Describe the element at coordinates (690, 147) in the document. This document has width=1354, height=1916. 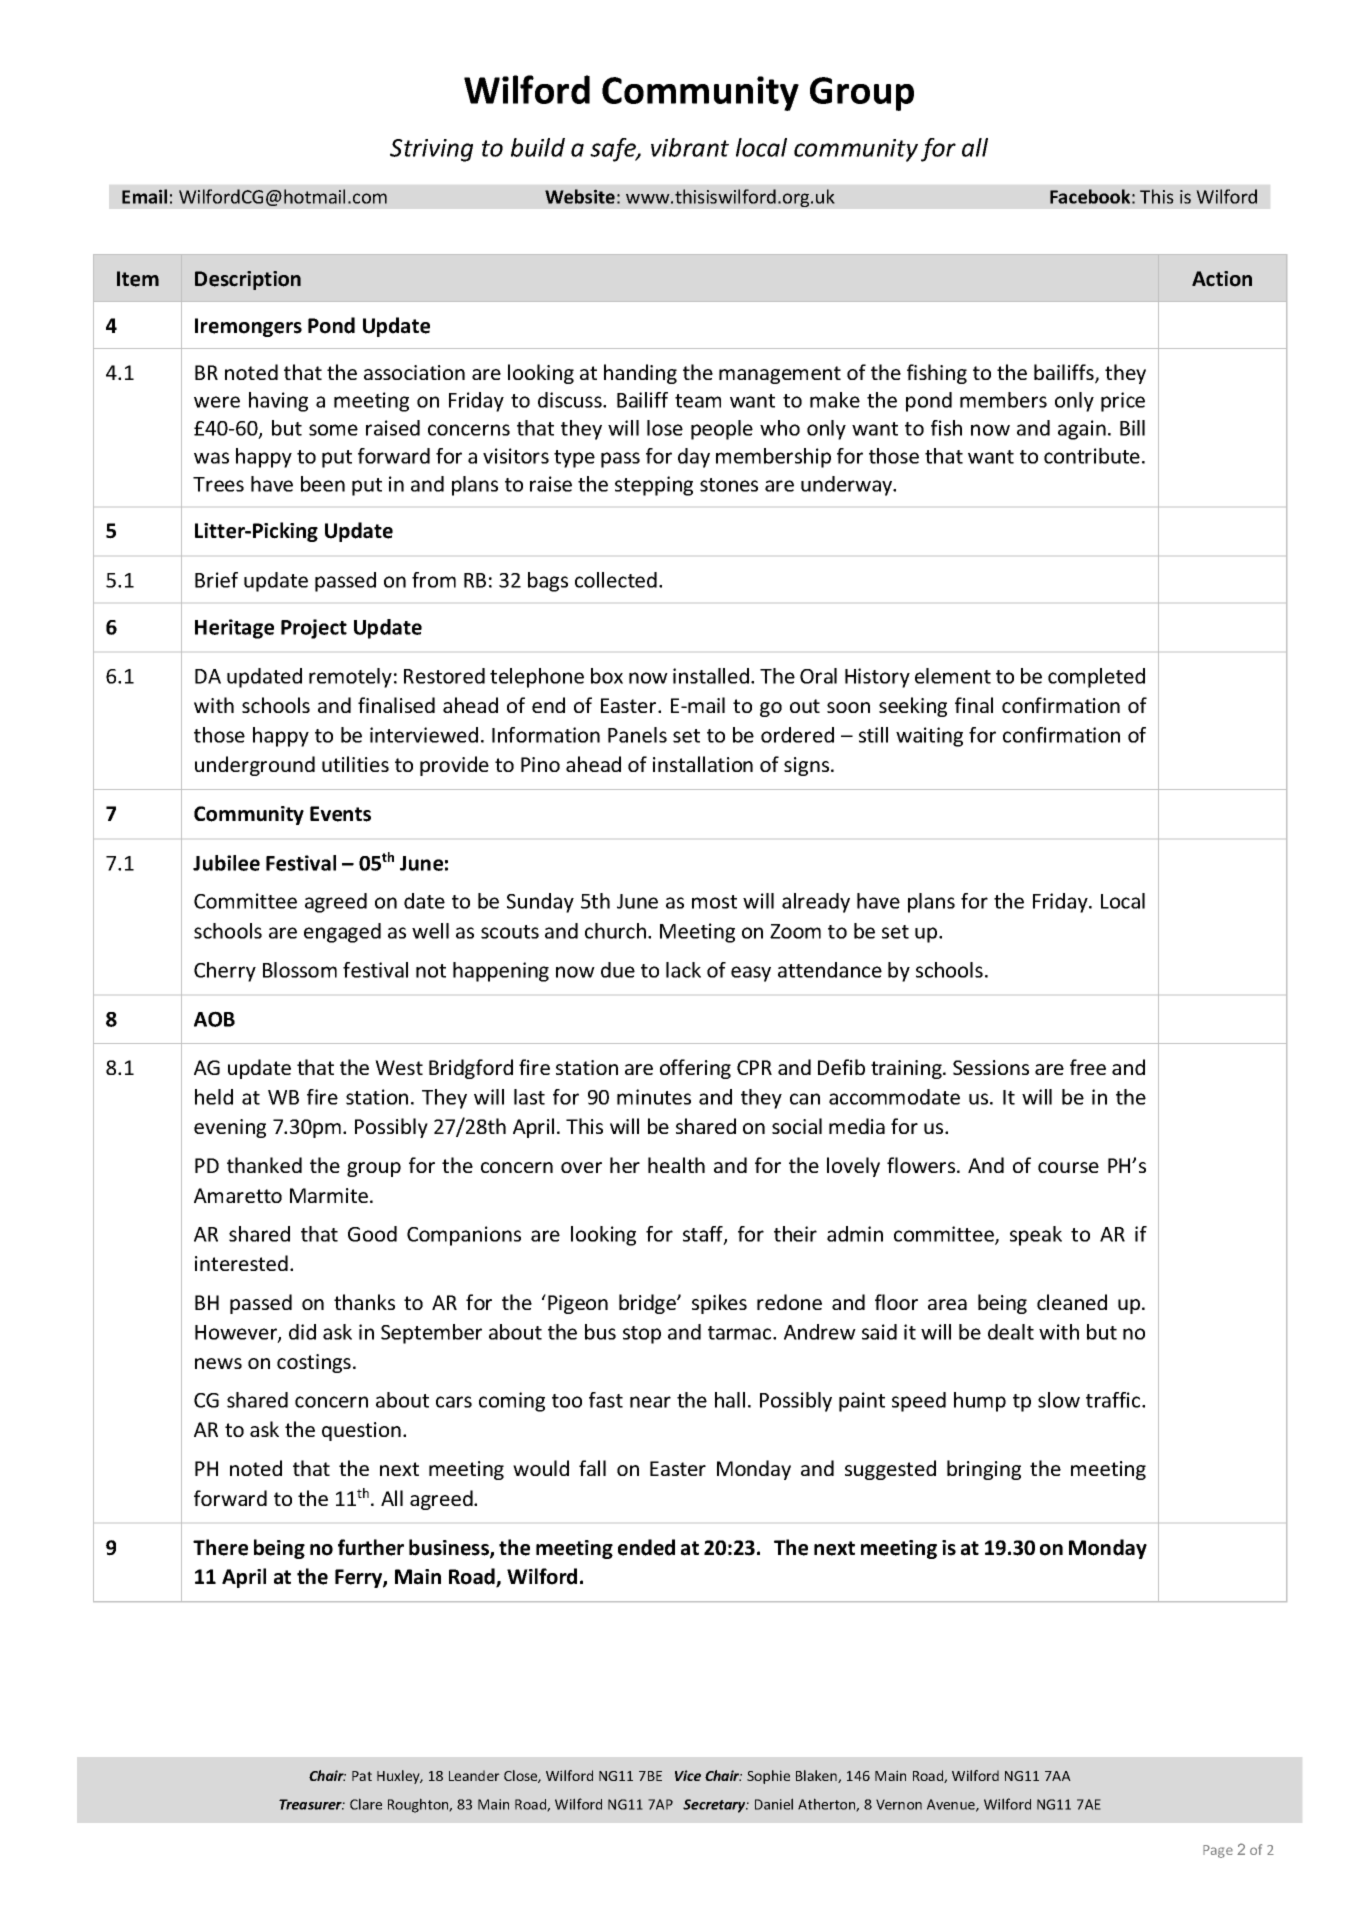
I see `vibrant` at that location.
